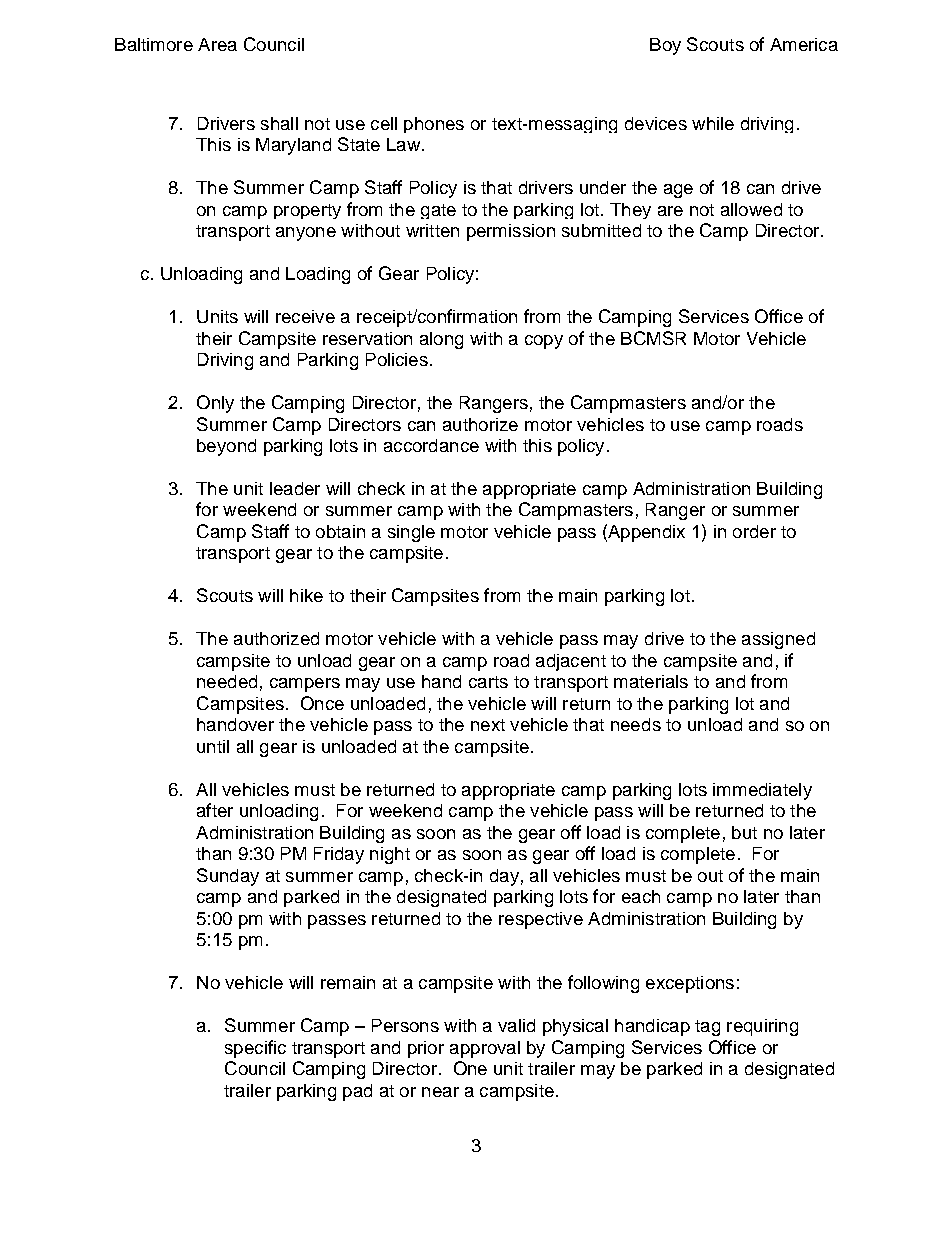 Image resolution: width=952 pixels, height=1233 pixels. What do you see at coordinates (754, 531) in the screenshot?
I see `order` at bounding box center [754, 531].
